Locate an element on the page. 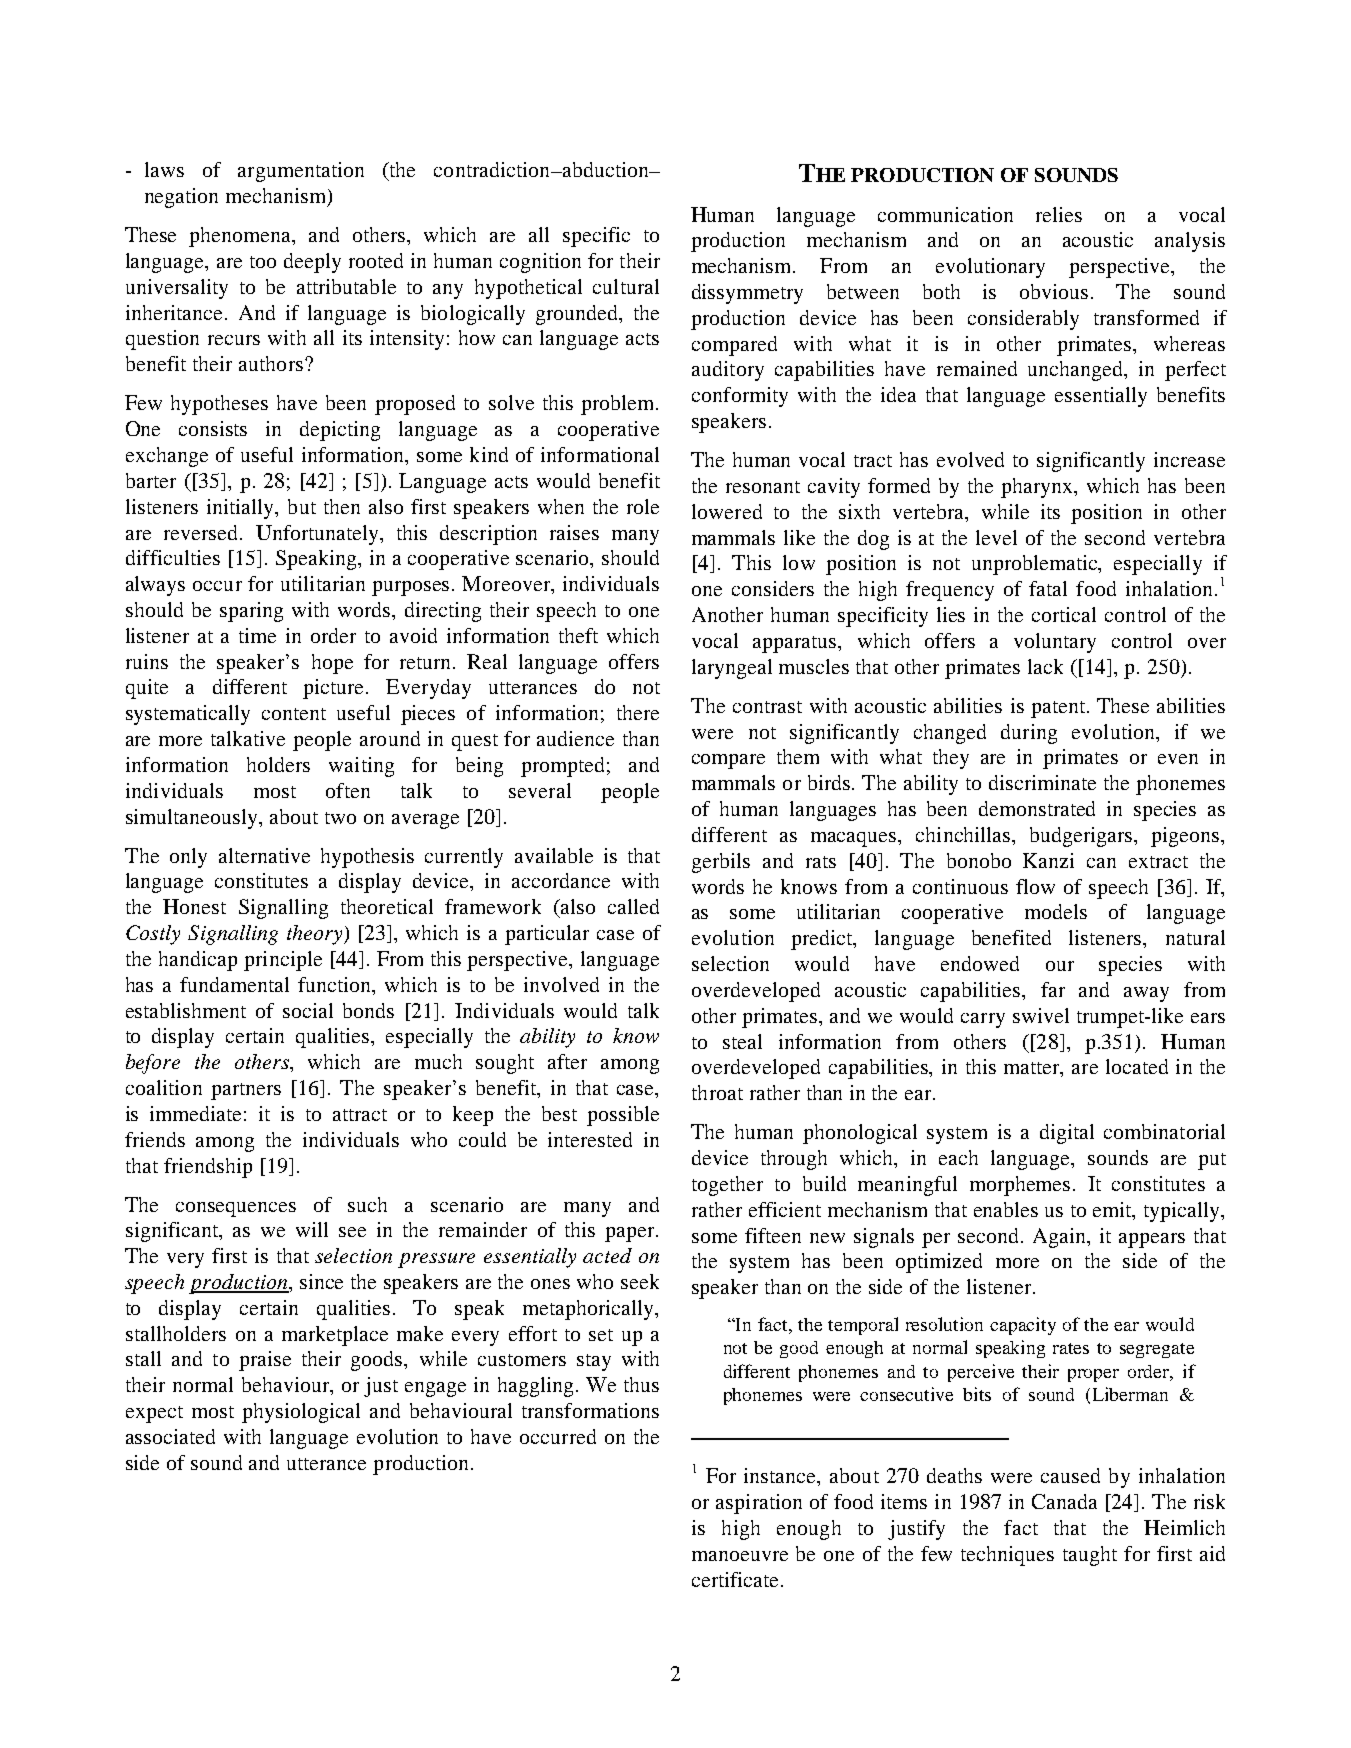 This document has width=1351, height=1748. alternative is located at coordinates (264, 855).
